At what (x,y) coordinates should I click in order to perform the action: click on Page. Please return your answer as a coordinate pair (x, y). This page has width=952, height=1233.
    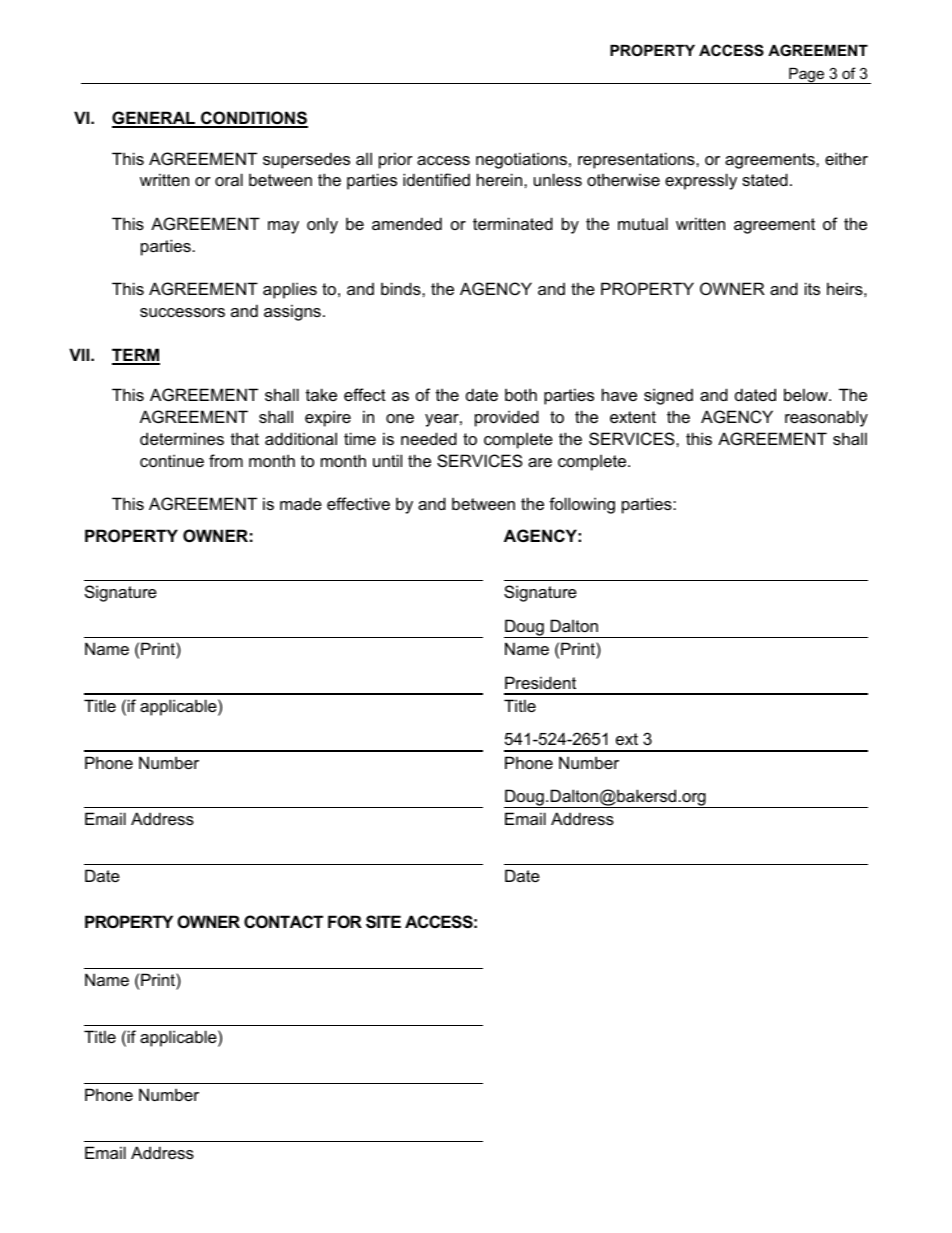
    Looking at the image, I should click on (807, 76).
